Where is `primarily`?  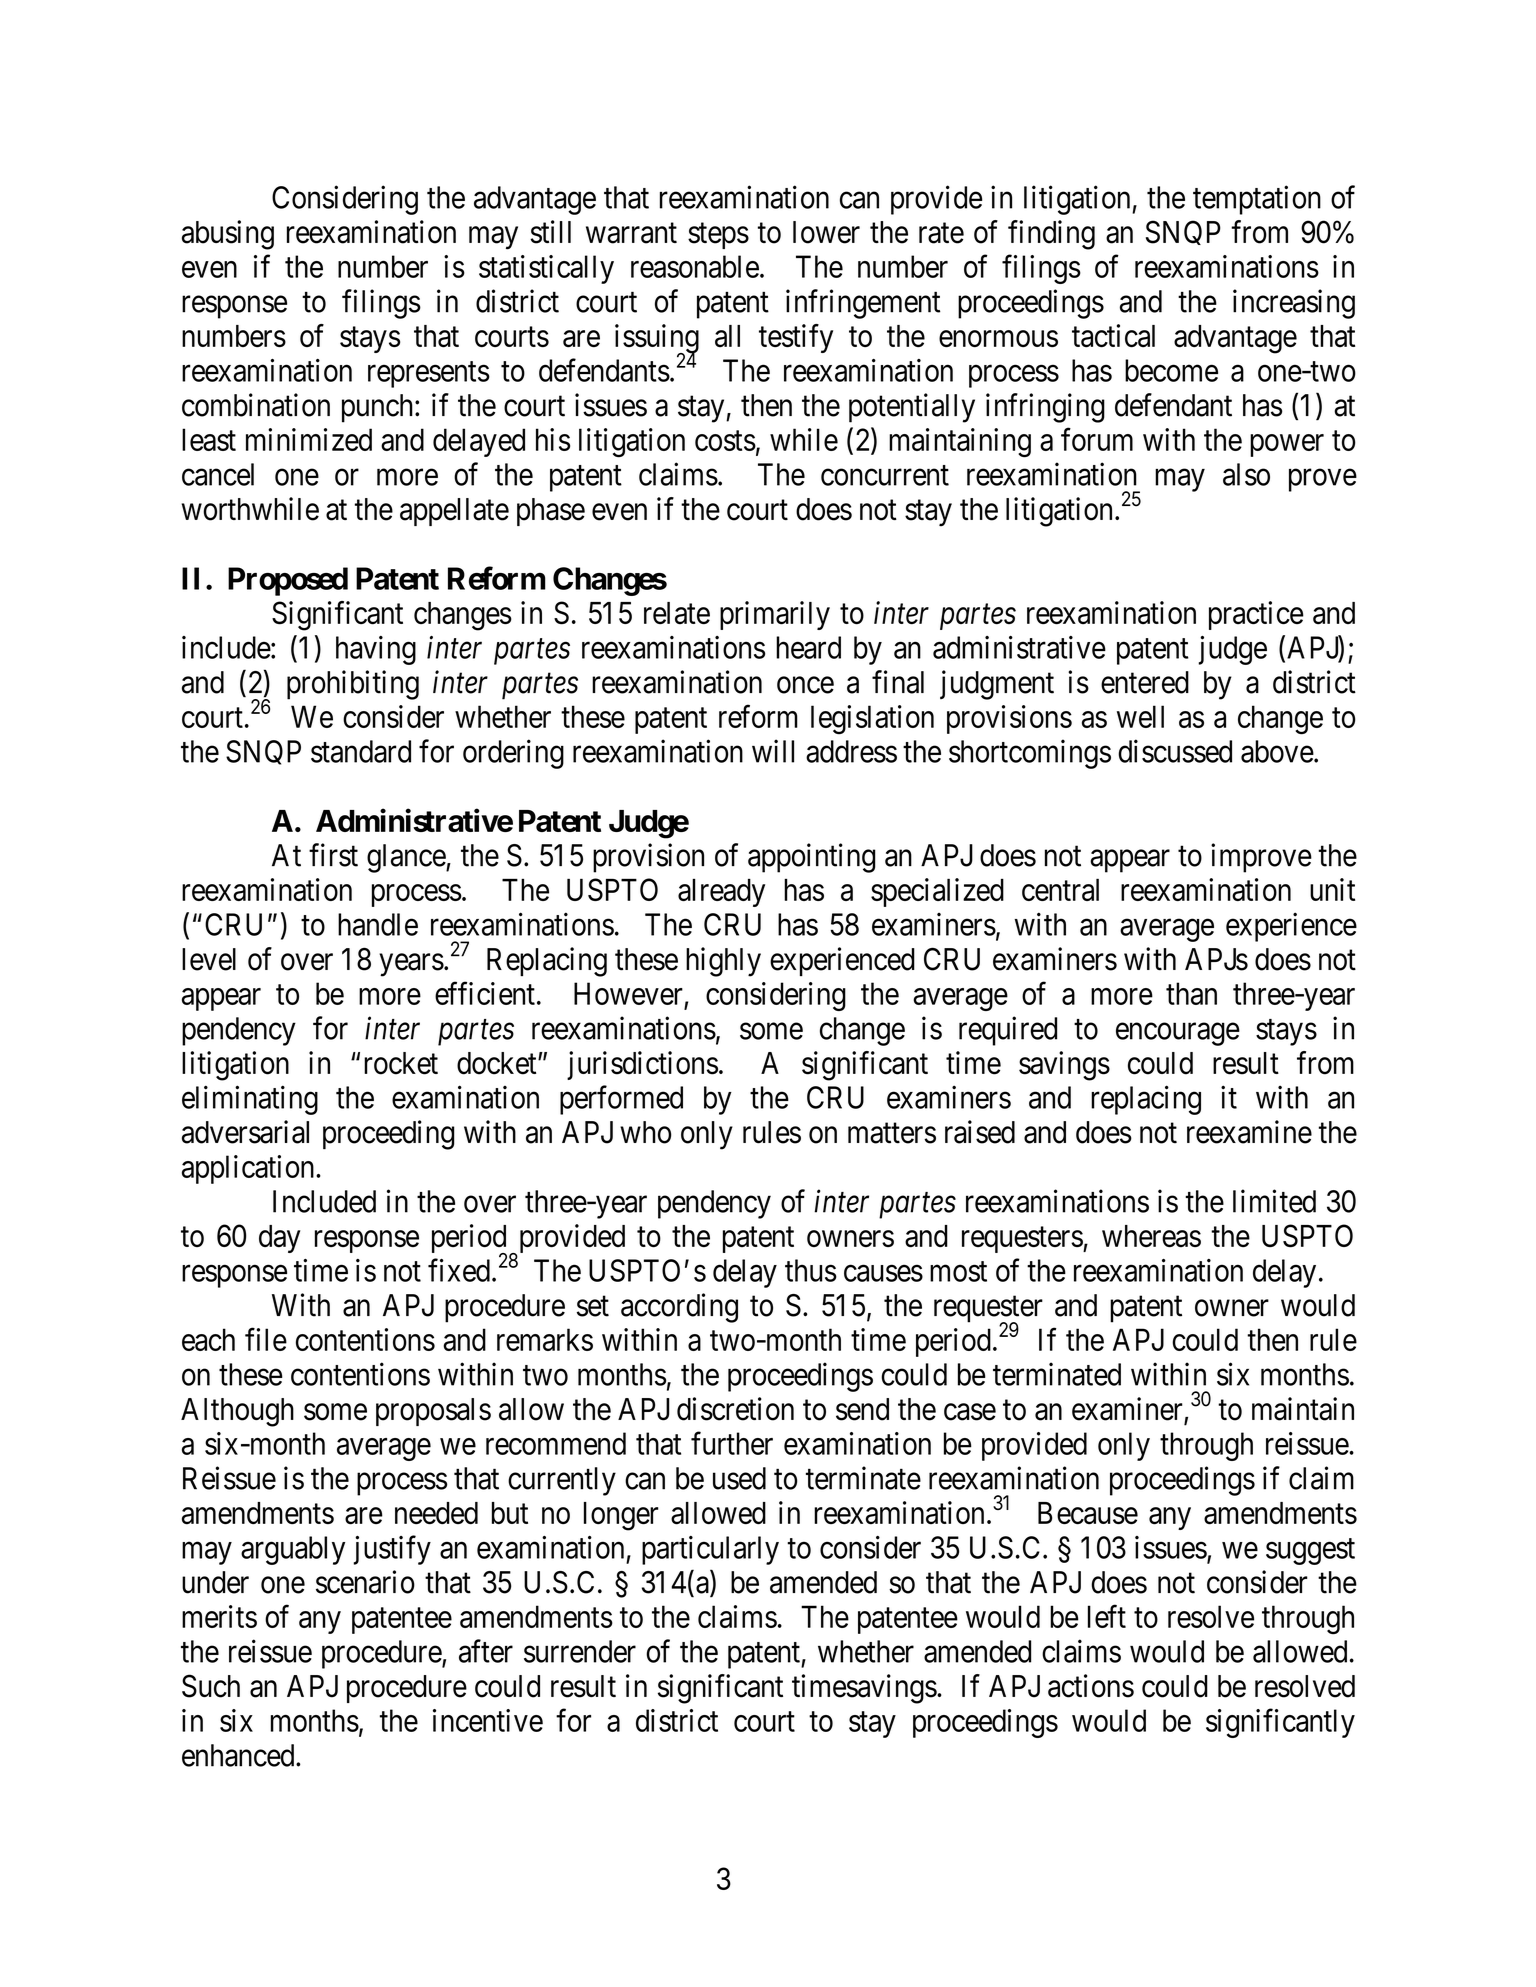 primarily is located at coordinates (775, 615).
